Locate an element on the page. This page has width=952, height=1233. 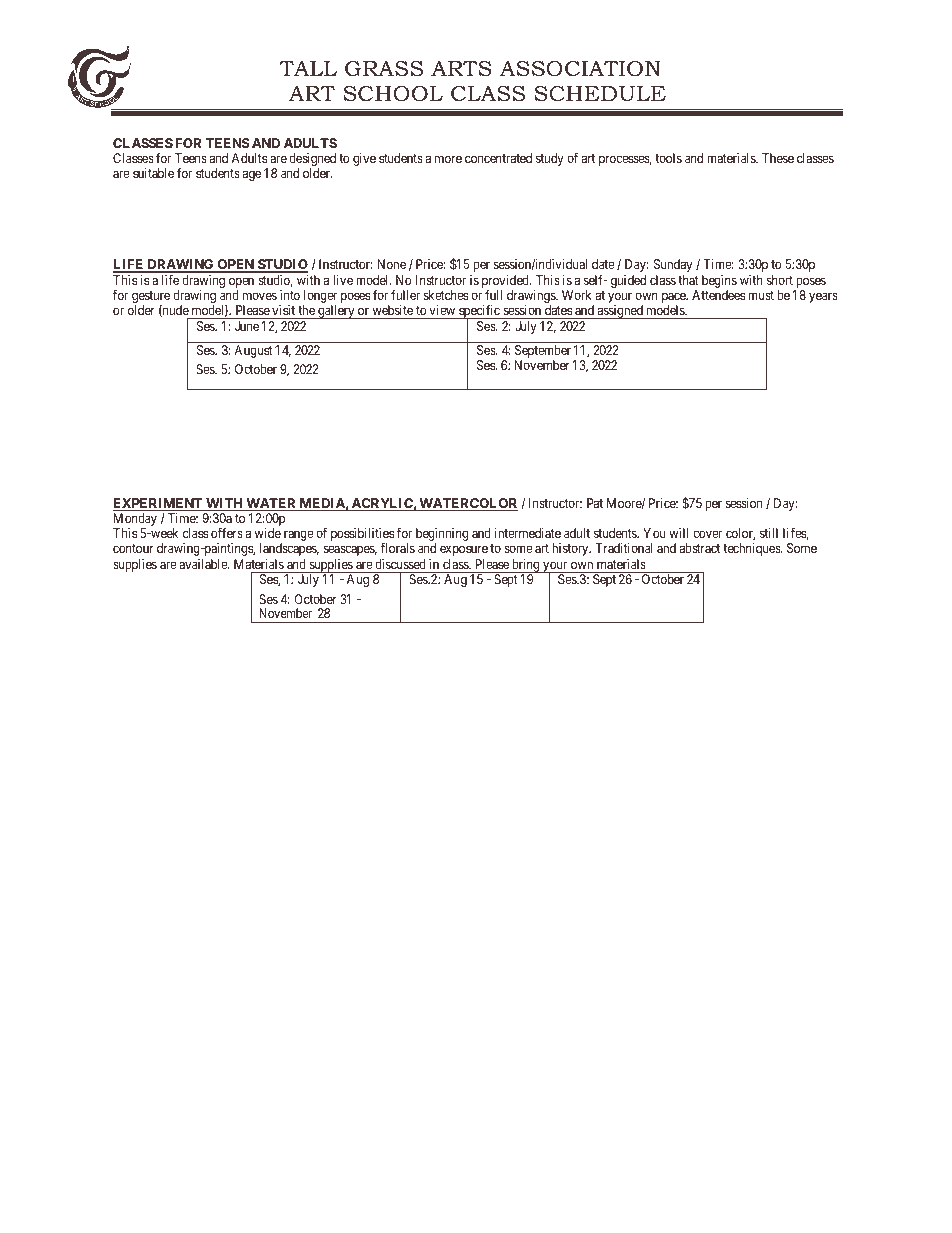
age is located at coordinates (252, 175).
